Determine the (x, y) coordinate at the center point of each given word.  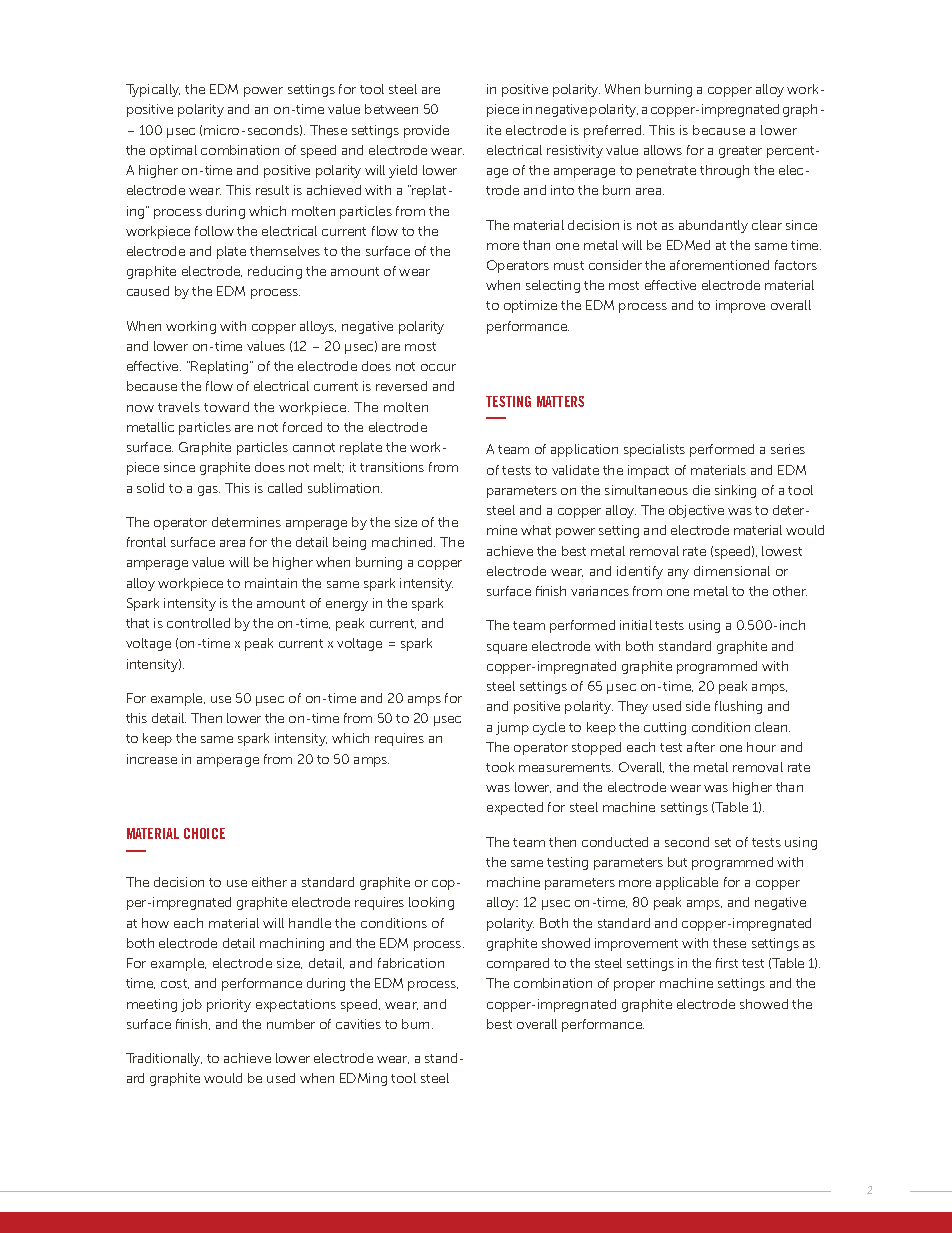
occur (438, 367)
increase (152, 759)
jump (512, 728)
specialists (654, 450)
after (701, 747)
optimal (173, 151)
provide (426, 131)
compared (518, 964)
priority (229, 1005)
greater (740, 152)
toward (226, 407)
